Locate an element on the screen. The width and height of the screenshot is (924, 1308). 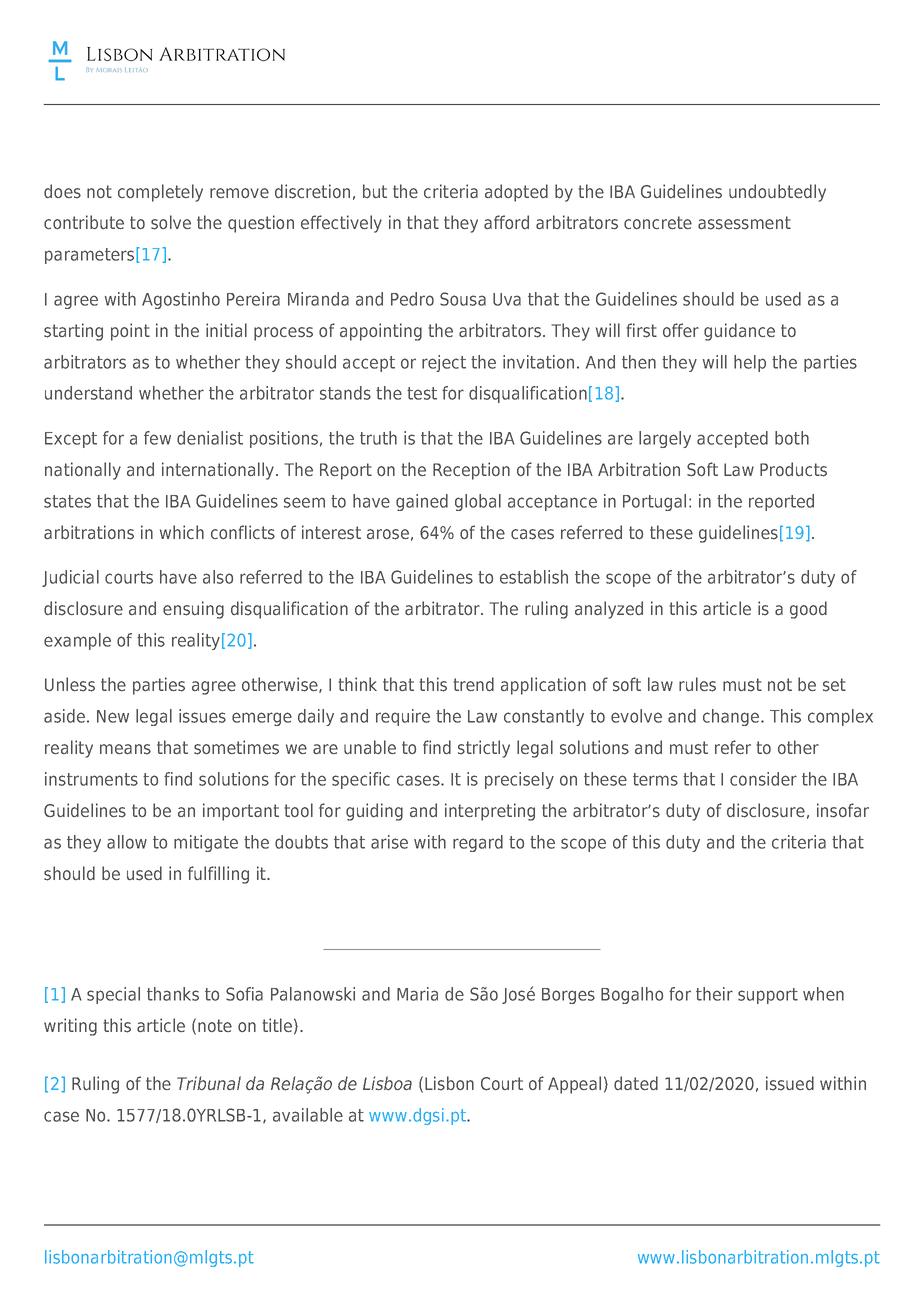
Lisboa is located at coordinates (387, 1083).
